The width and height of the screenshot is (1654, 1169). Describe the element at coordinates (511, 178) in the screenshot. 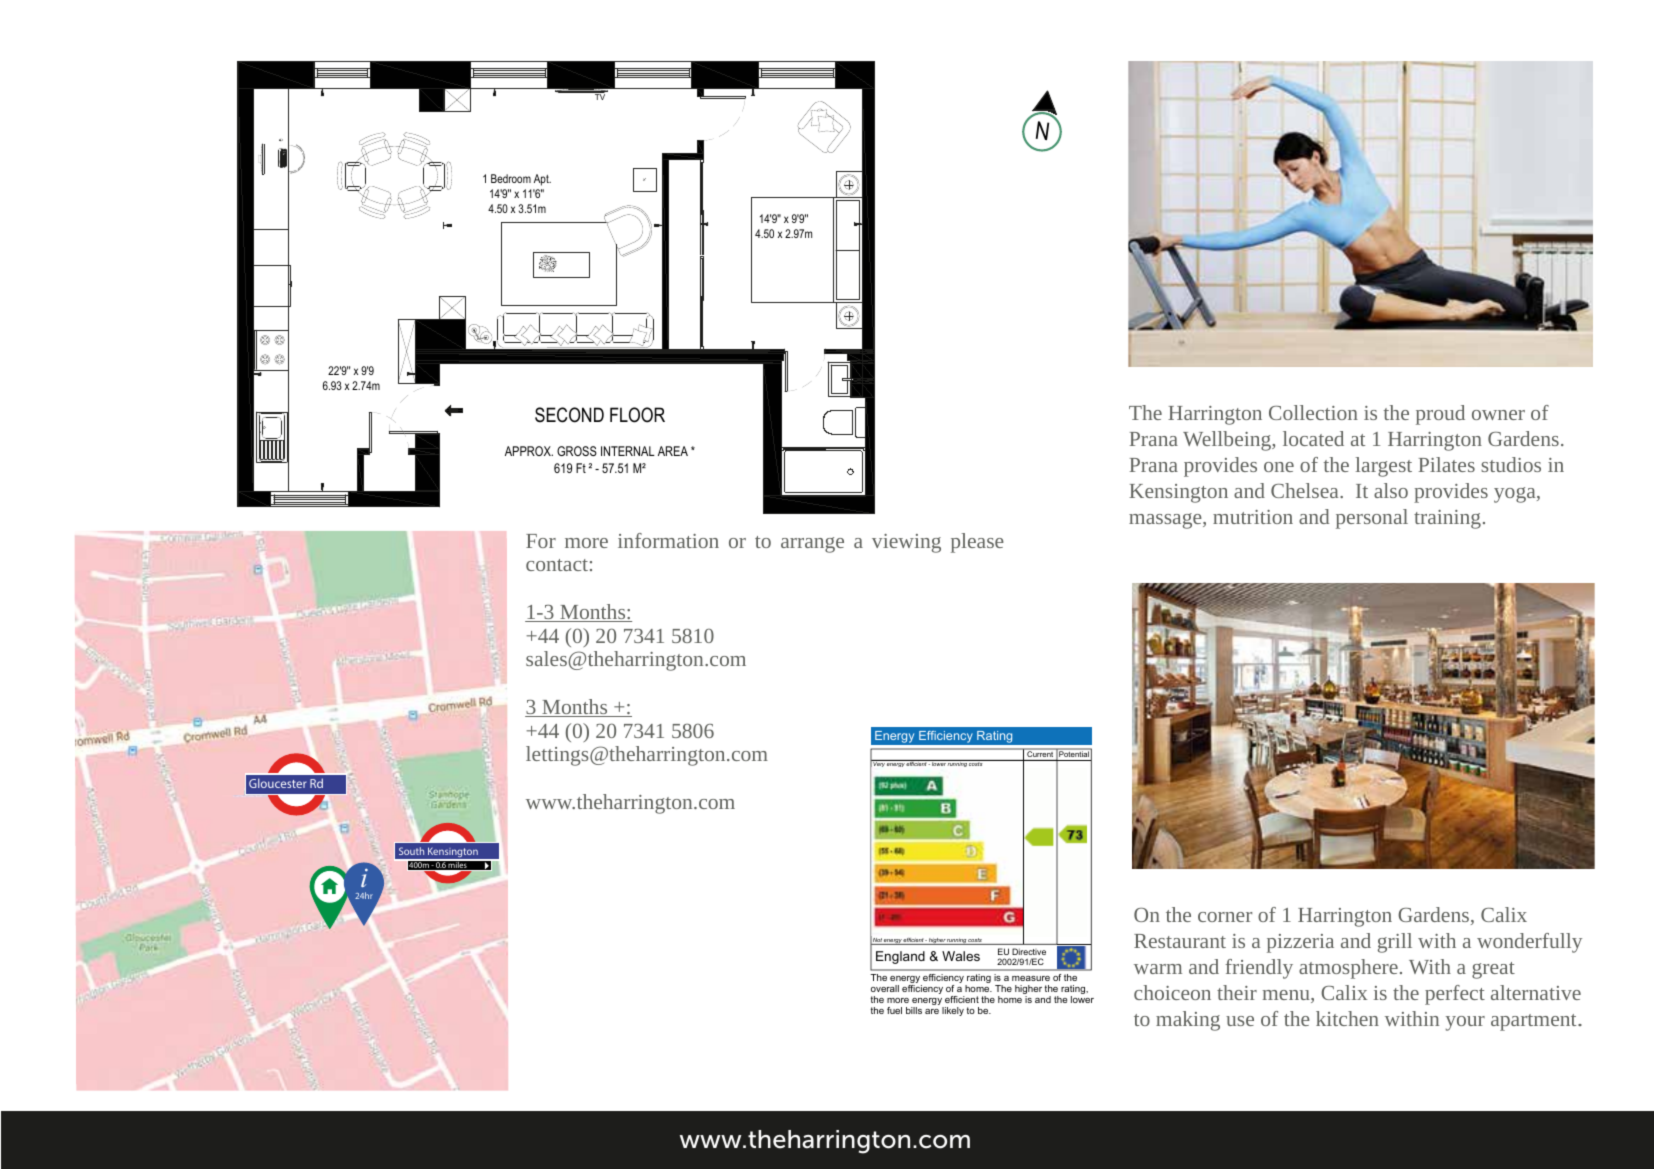

I see `Bedroom` at that location.
